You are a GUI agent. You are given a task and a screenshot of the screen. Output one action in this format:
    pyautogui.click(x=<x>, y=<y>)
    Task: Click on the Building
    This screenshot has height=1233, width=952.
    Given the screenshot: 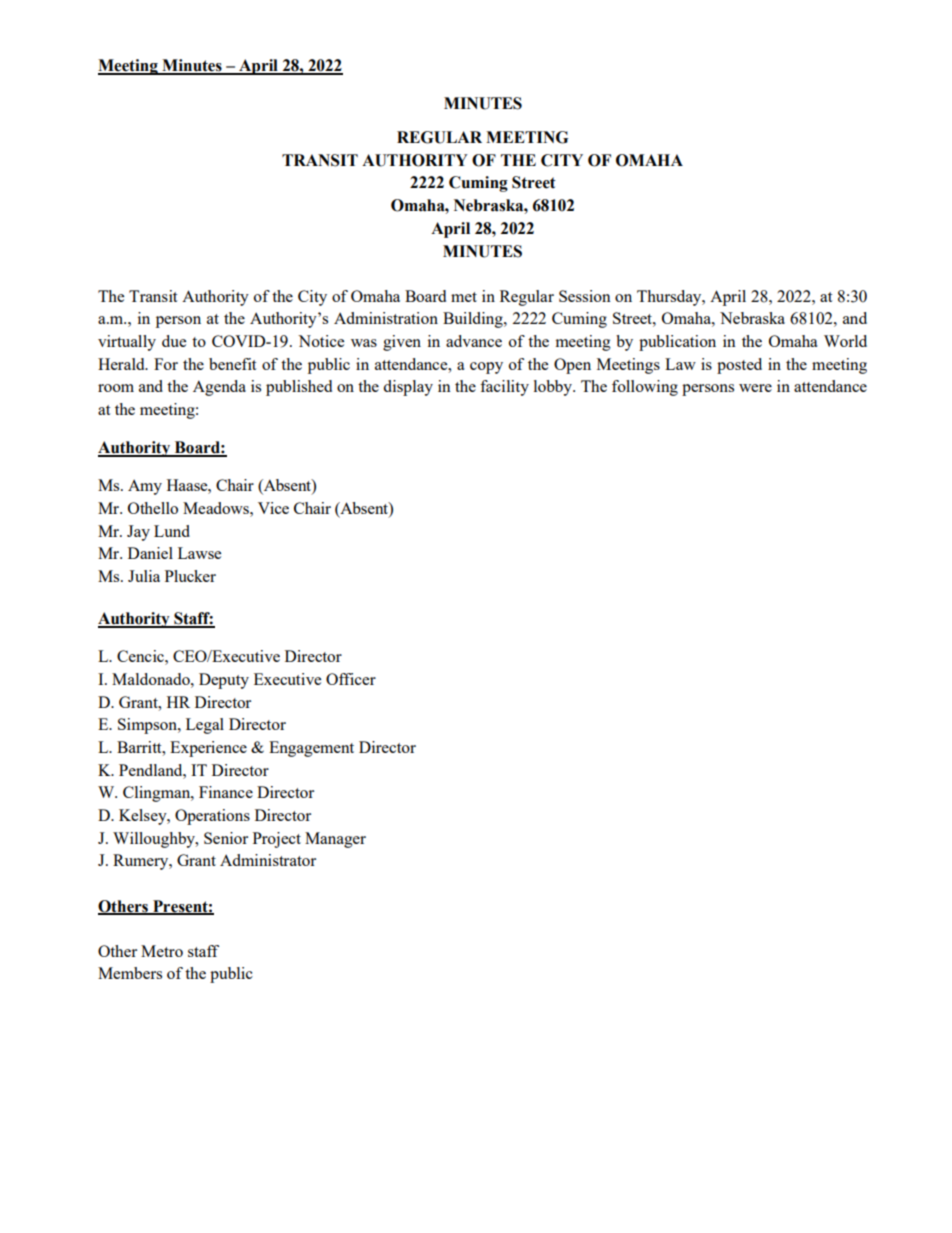 What is the action you would take?
    pyautogui.click(x=474, y=320)
